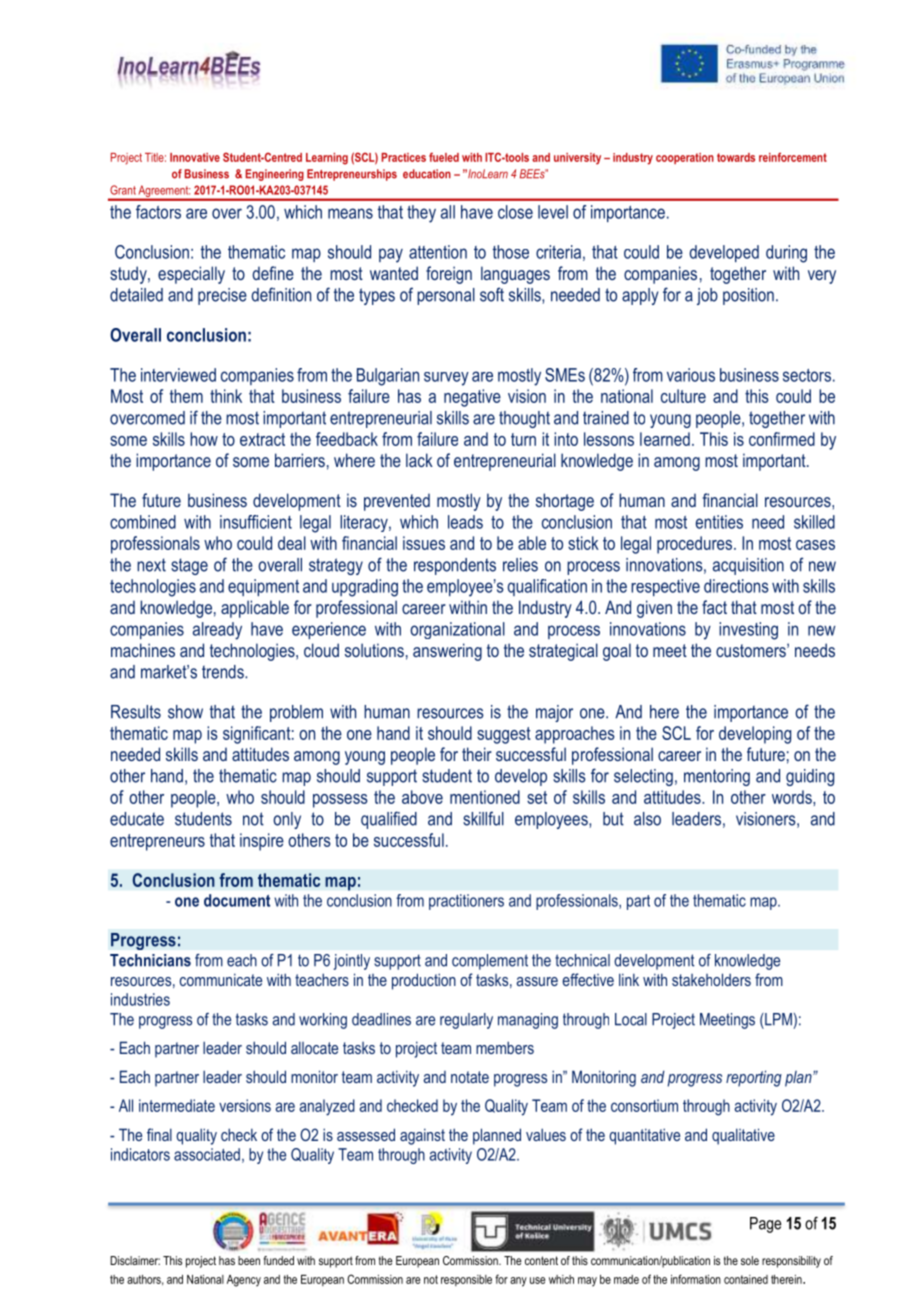 This image has width=924, height=1308. I want to click on leads, so click(465, 522).
